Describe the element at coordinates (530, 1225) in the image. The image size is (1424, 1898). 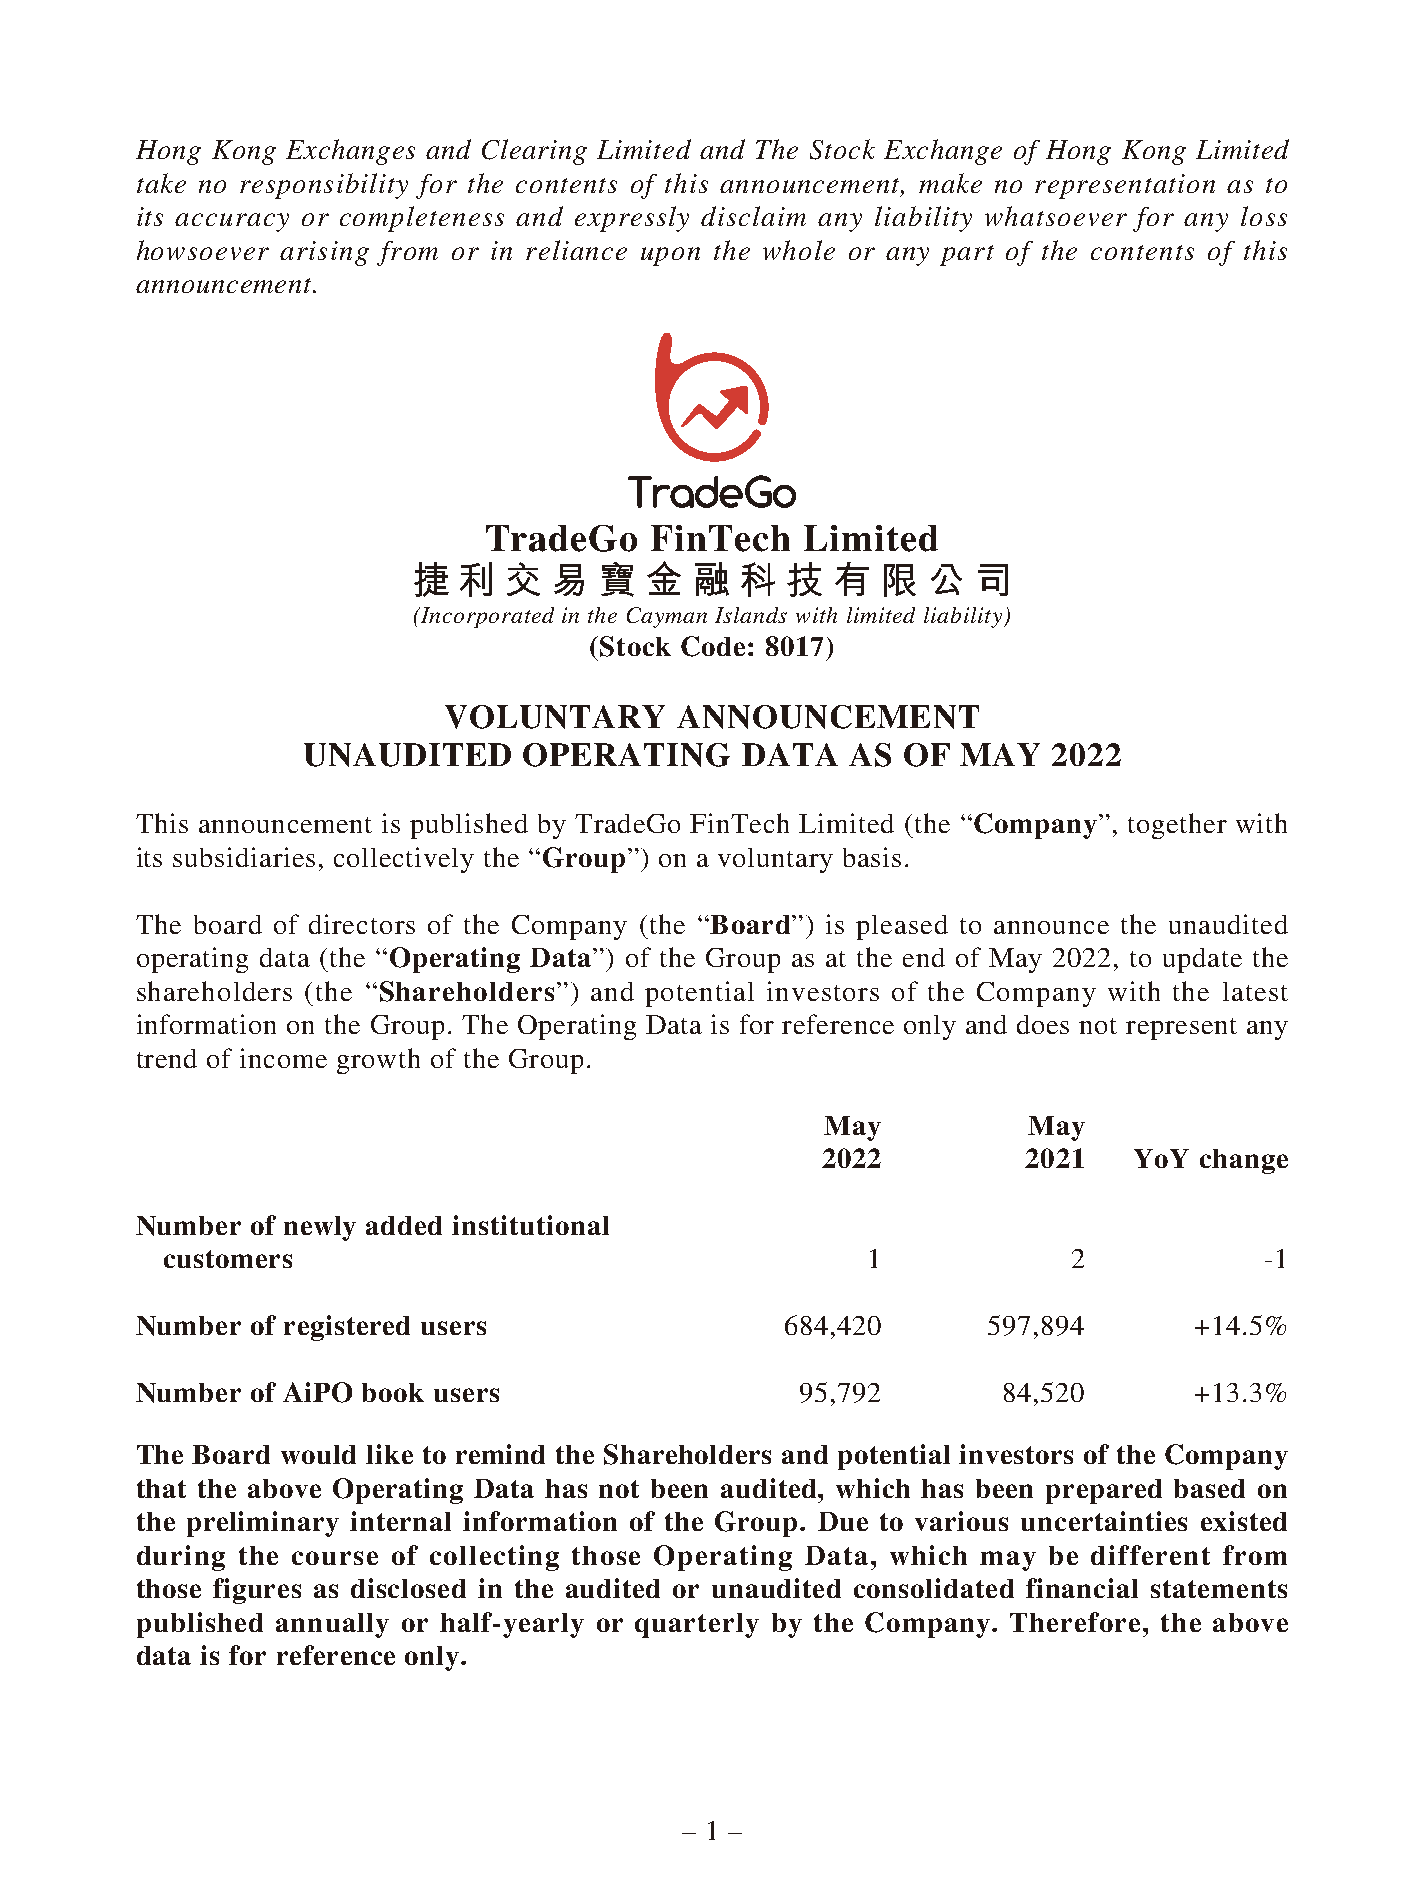
I see `institutional` at that location.
